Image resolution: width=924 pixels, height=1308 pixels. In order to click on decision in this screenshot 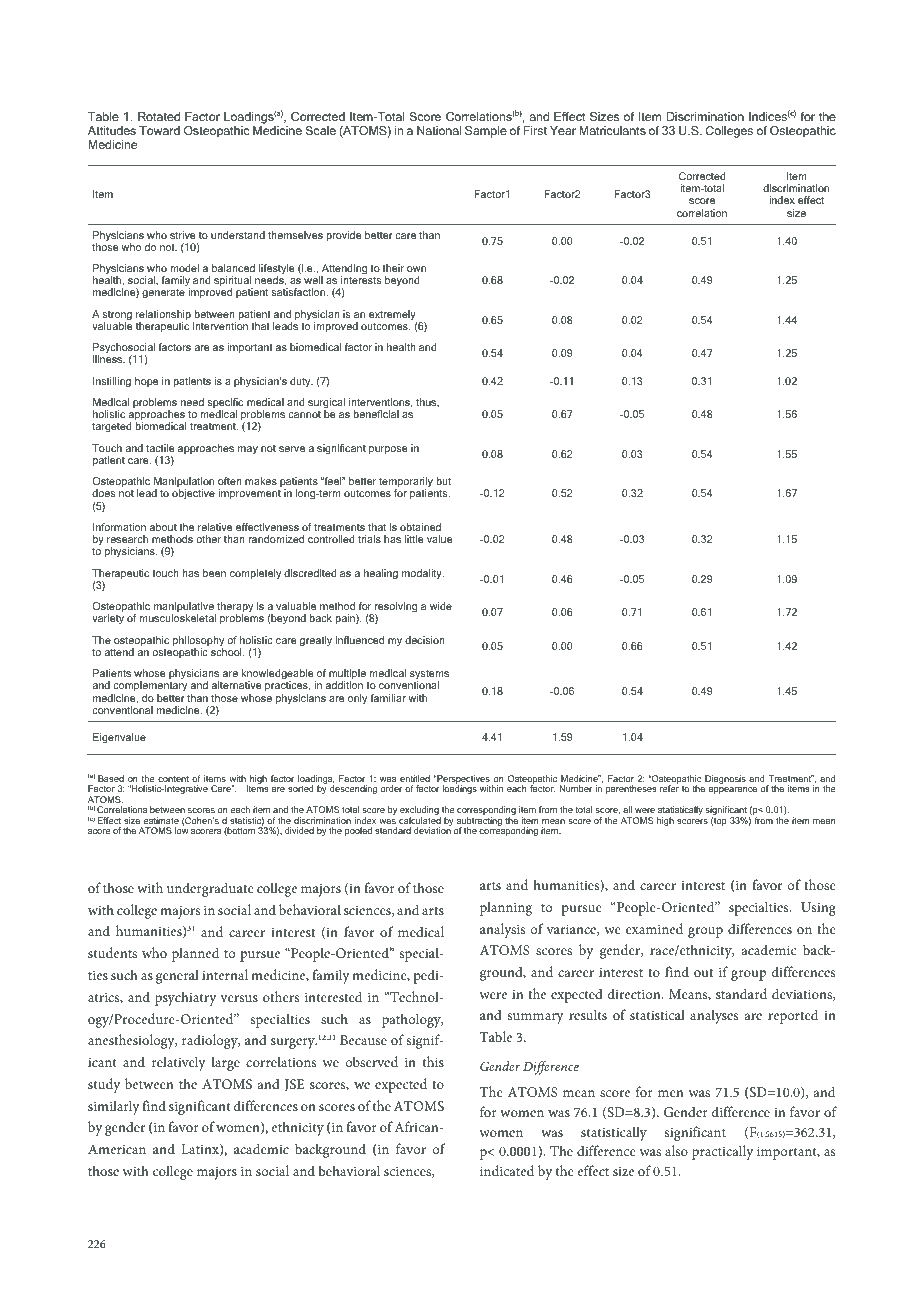, I will do `click(425, 640)`.
